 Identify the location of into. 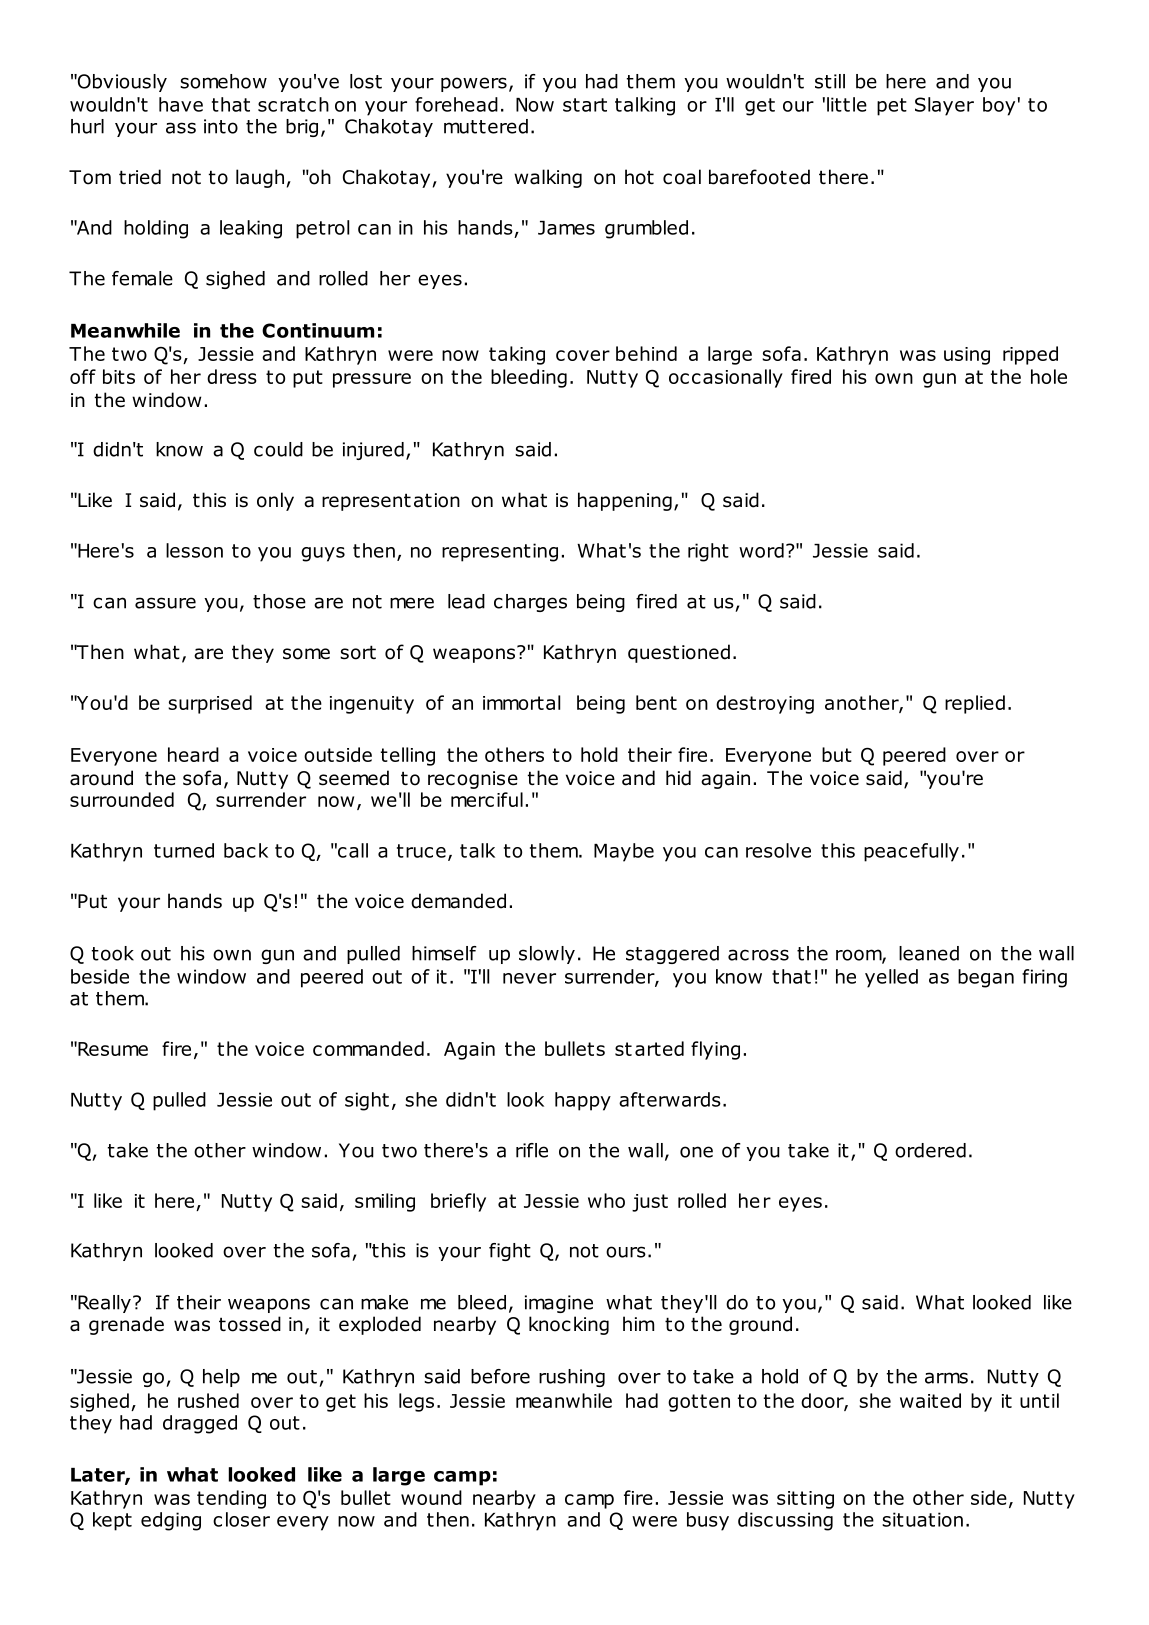
(221, 126).
